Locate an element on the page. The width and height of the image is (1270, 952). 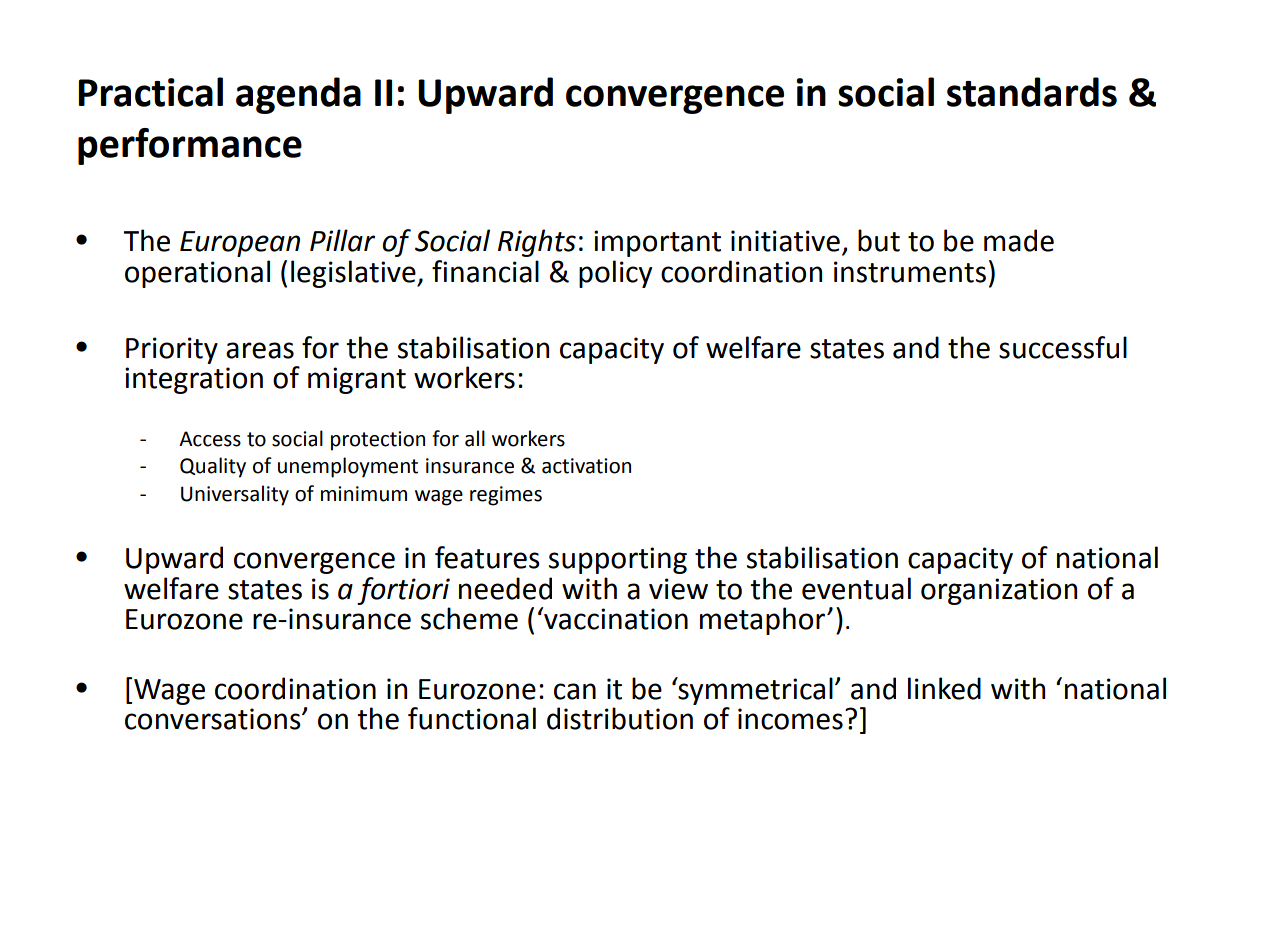
operational is located at coordinates (197, 274).
